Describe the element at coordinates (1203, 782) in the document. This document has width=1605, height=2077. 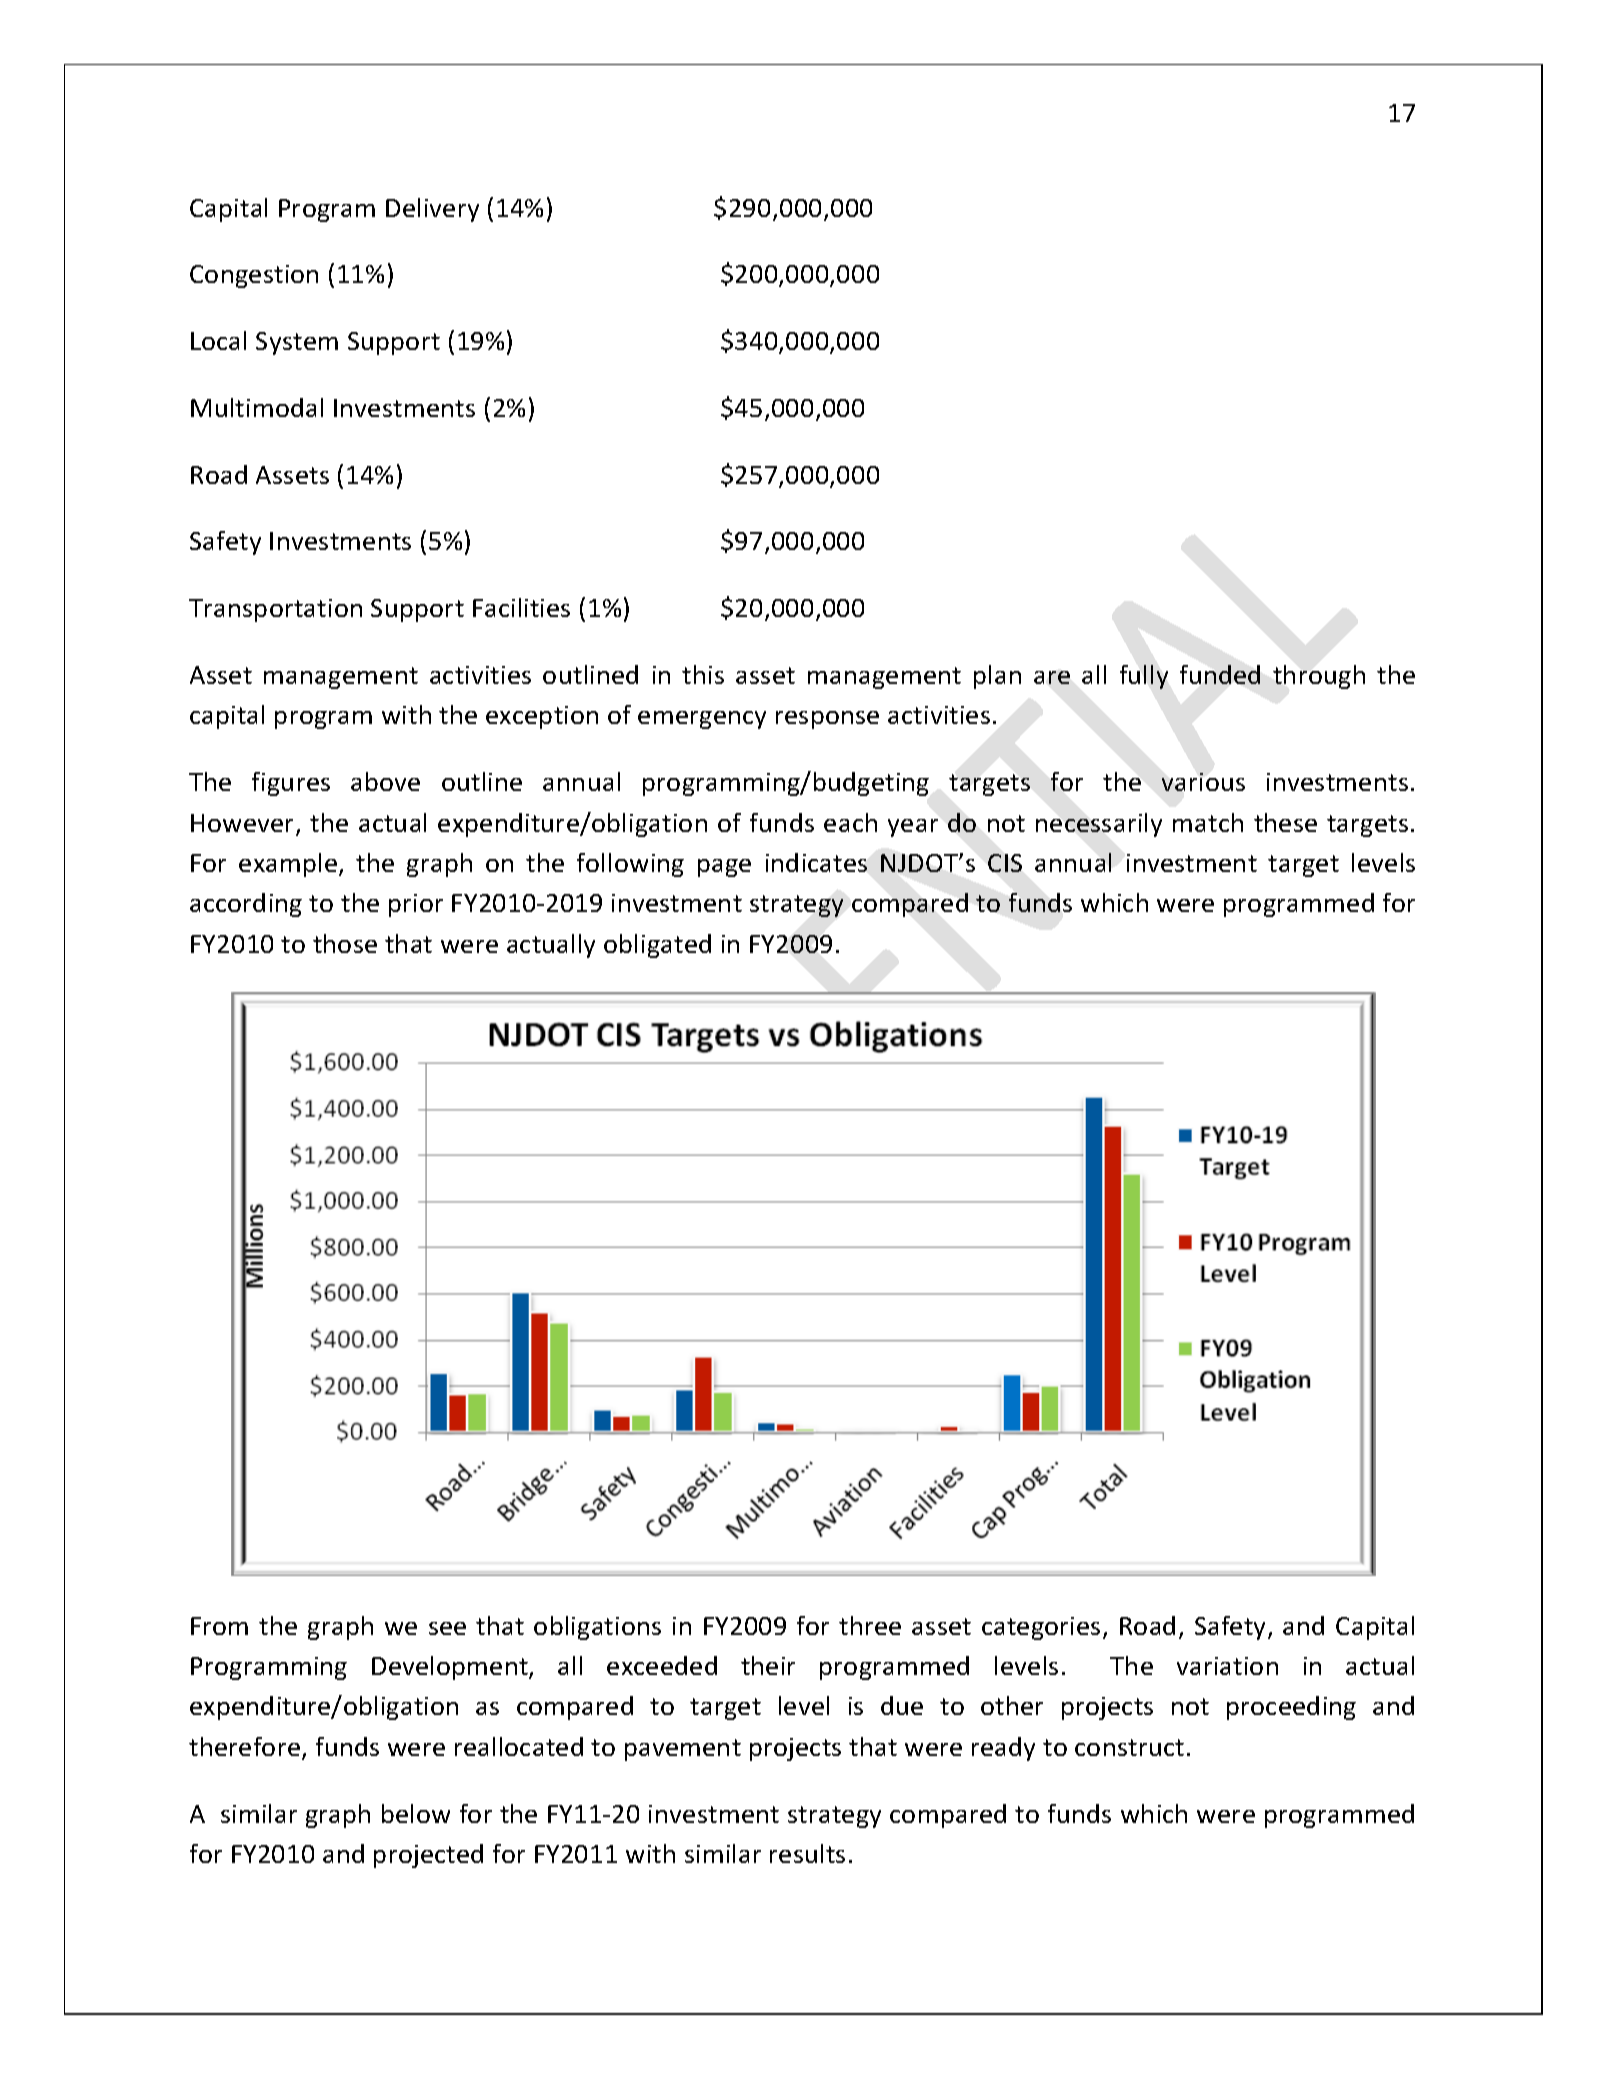
I see `various` at that location.
